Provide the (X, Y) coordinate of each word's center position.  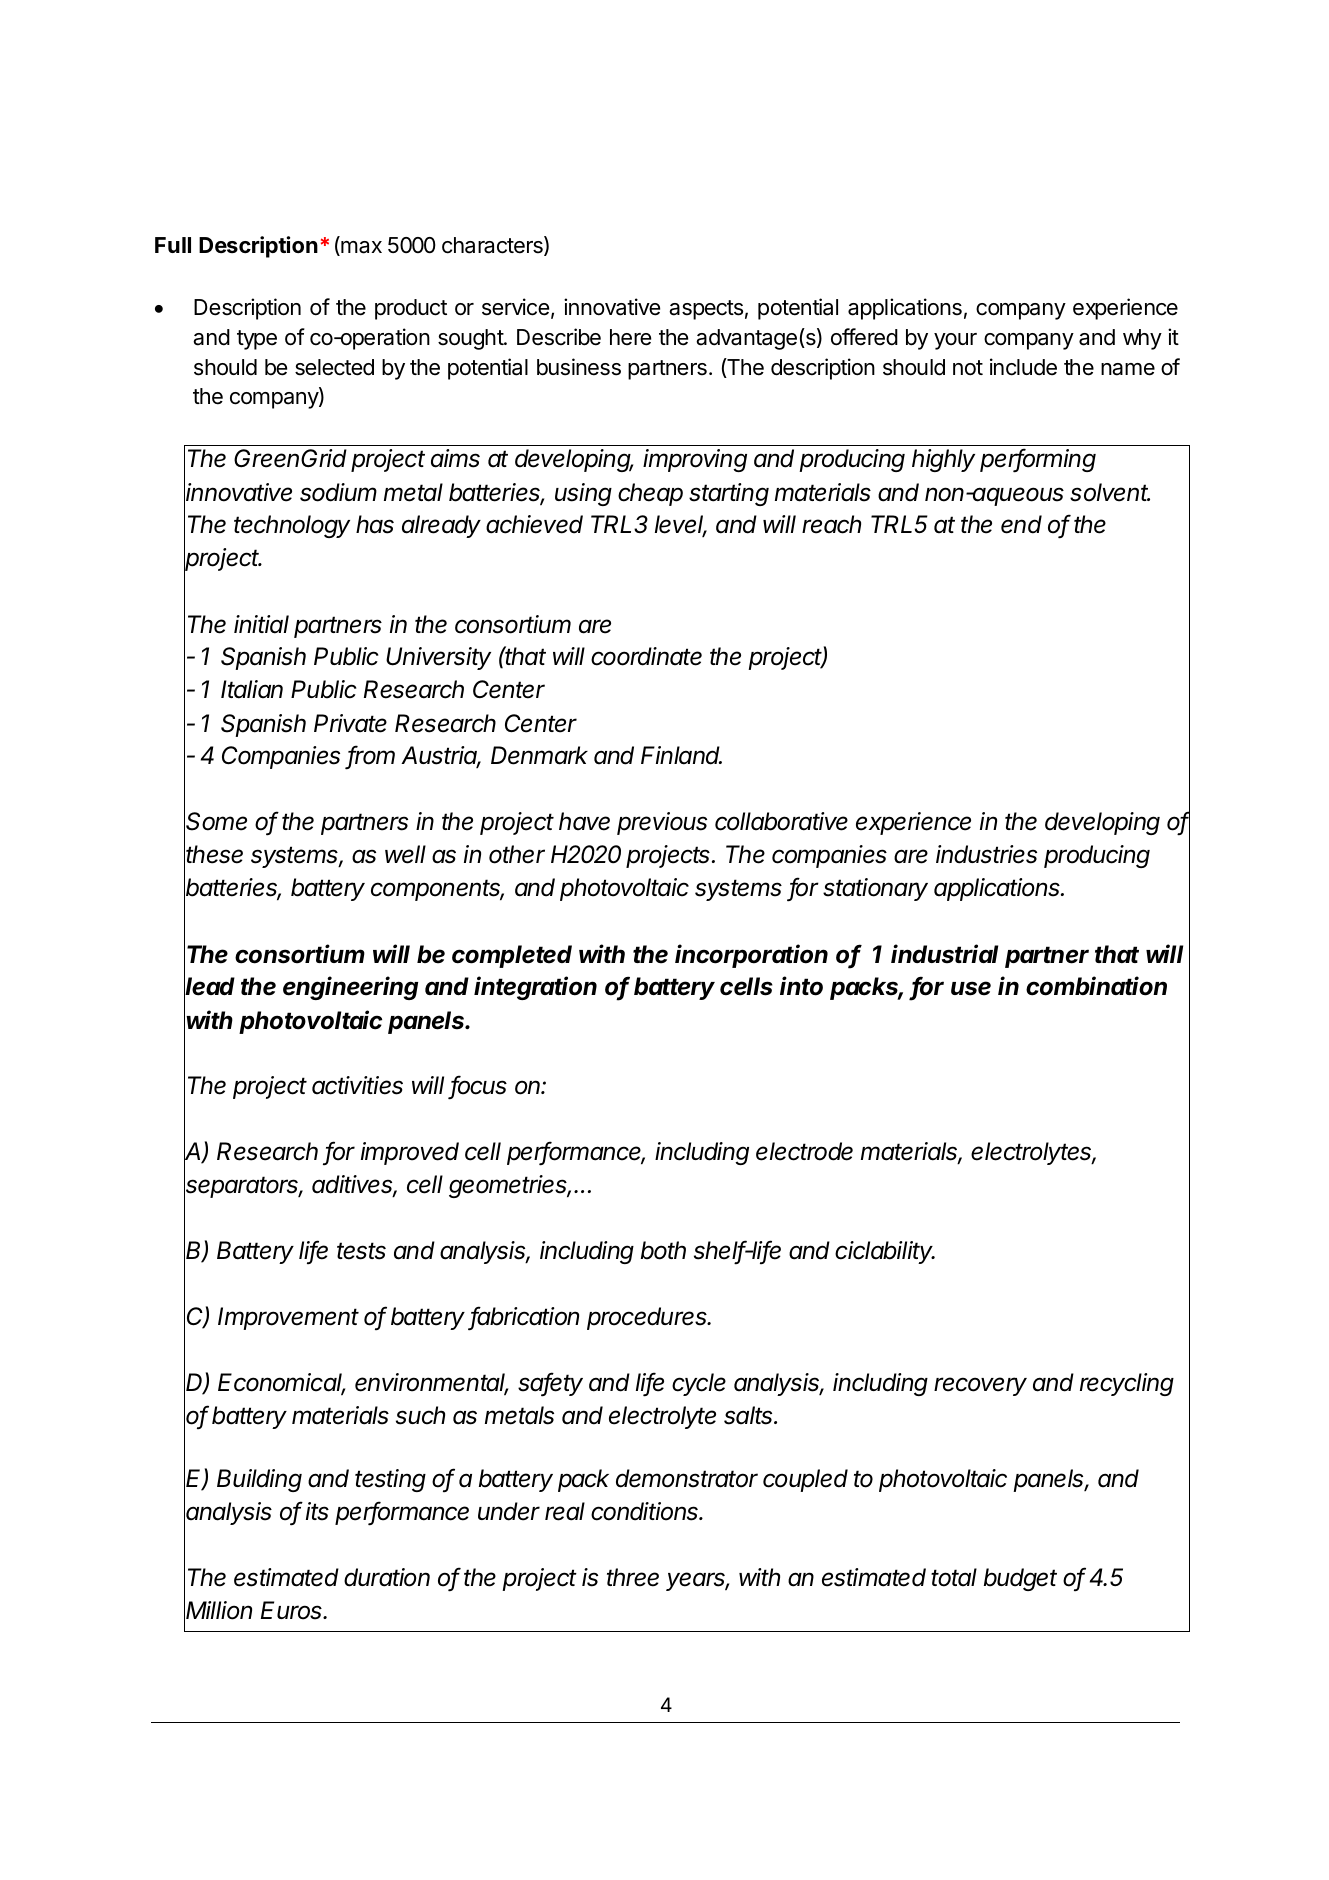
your (955, 341)
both (663, 1250)
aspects (706, 310)
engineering (350, 988)
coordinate (646, 656)
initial (261, 624)
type (257, 340)
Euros (293, 1610)
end (1021, 524)
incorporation (751, 956)
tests (361, 1251)
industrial (944, 954)
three (633, 1577)
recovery (980, 1386)
